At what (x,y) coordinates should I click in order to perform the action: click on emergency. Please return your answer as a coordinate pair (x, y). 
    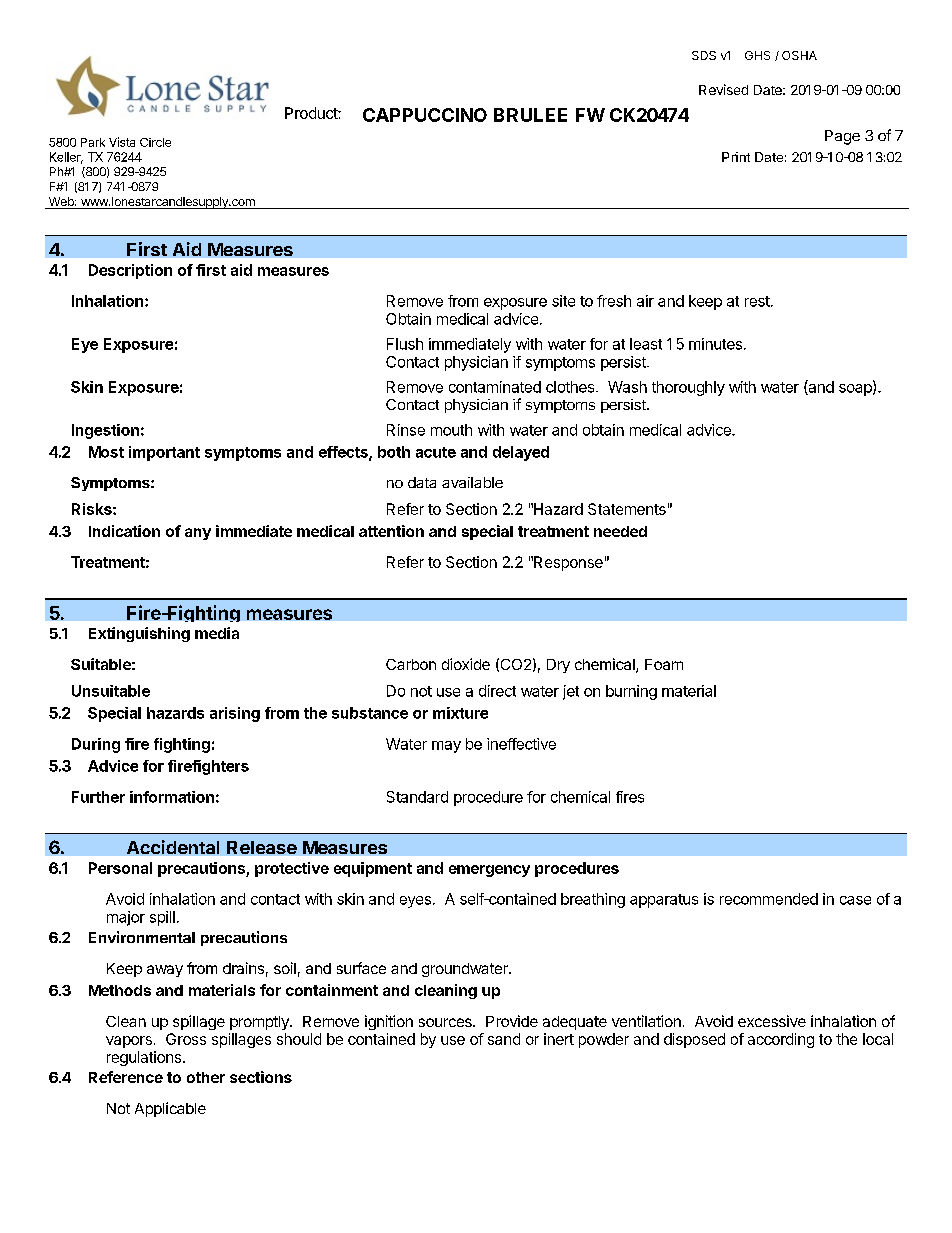
    Looking at the image, I should click on (489, 871).
